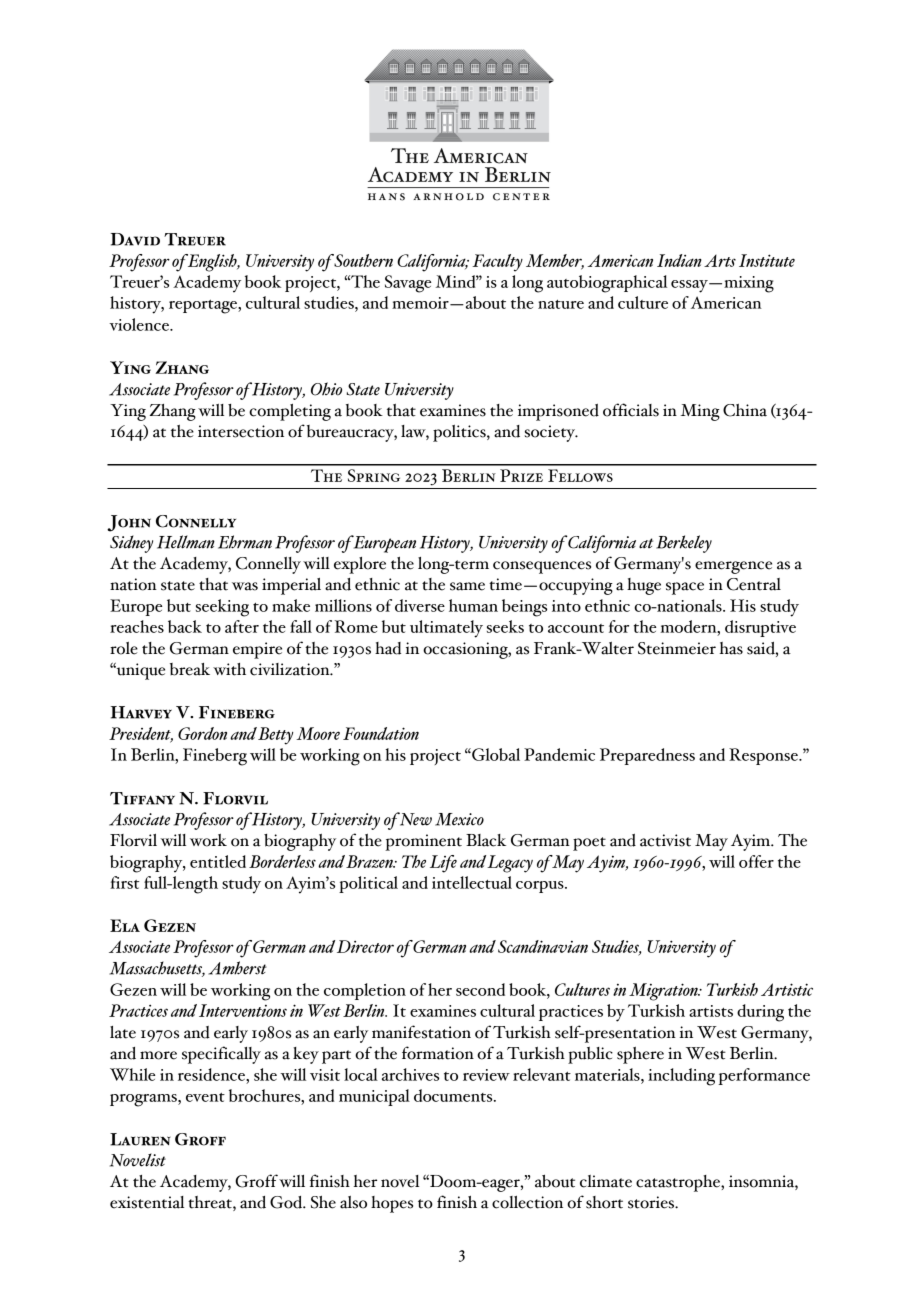 This screenshot has height=1308, width=924. What do you see at coordinates (142, 798) in the screenshot?
I see `Tiffany` at bounding box center [142, 798].
